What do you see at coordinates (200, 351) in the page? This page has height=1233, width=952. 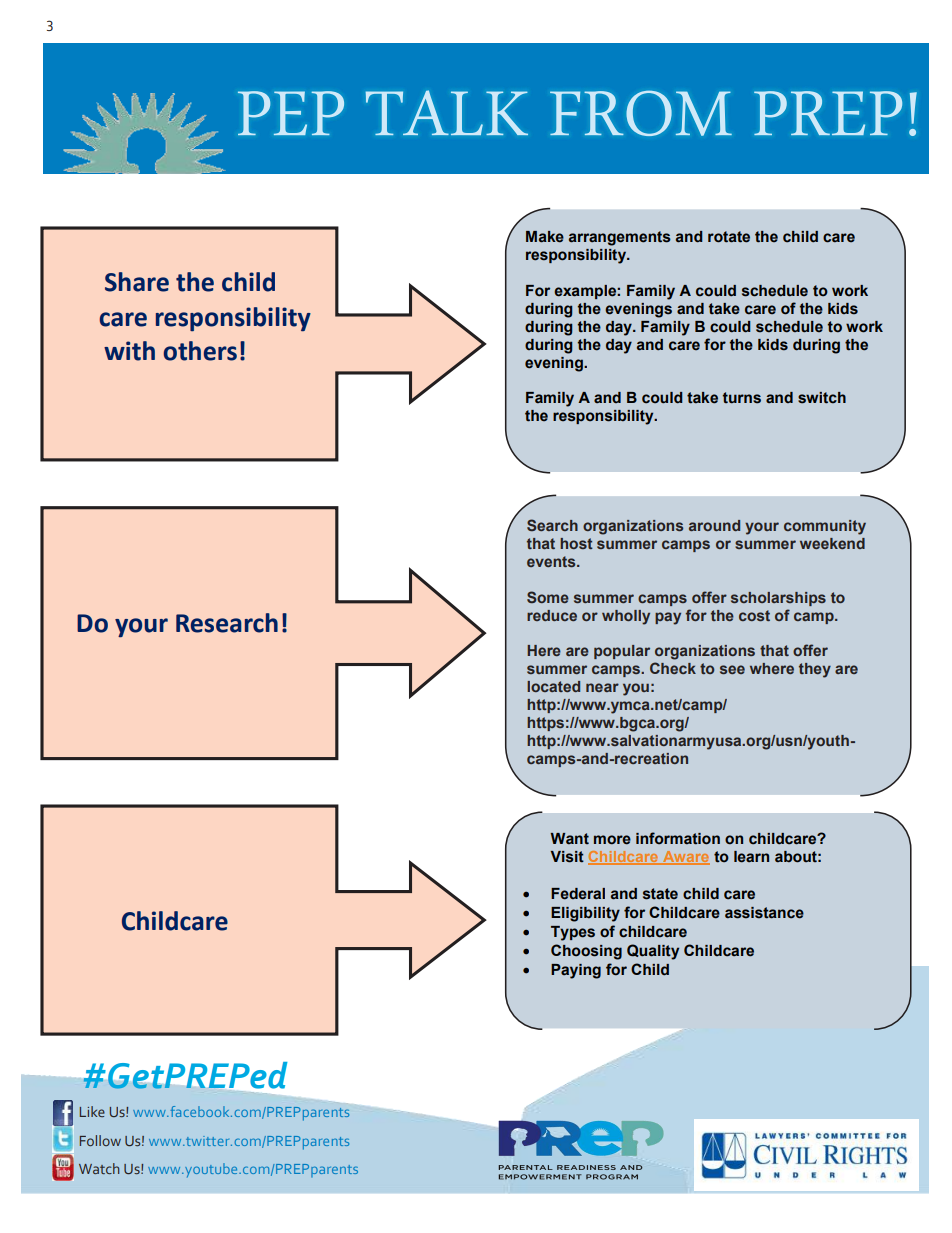 I see `others` at bounding box center [200, 351].
